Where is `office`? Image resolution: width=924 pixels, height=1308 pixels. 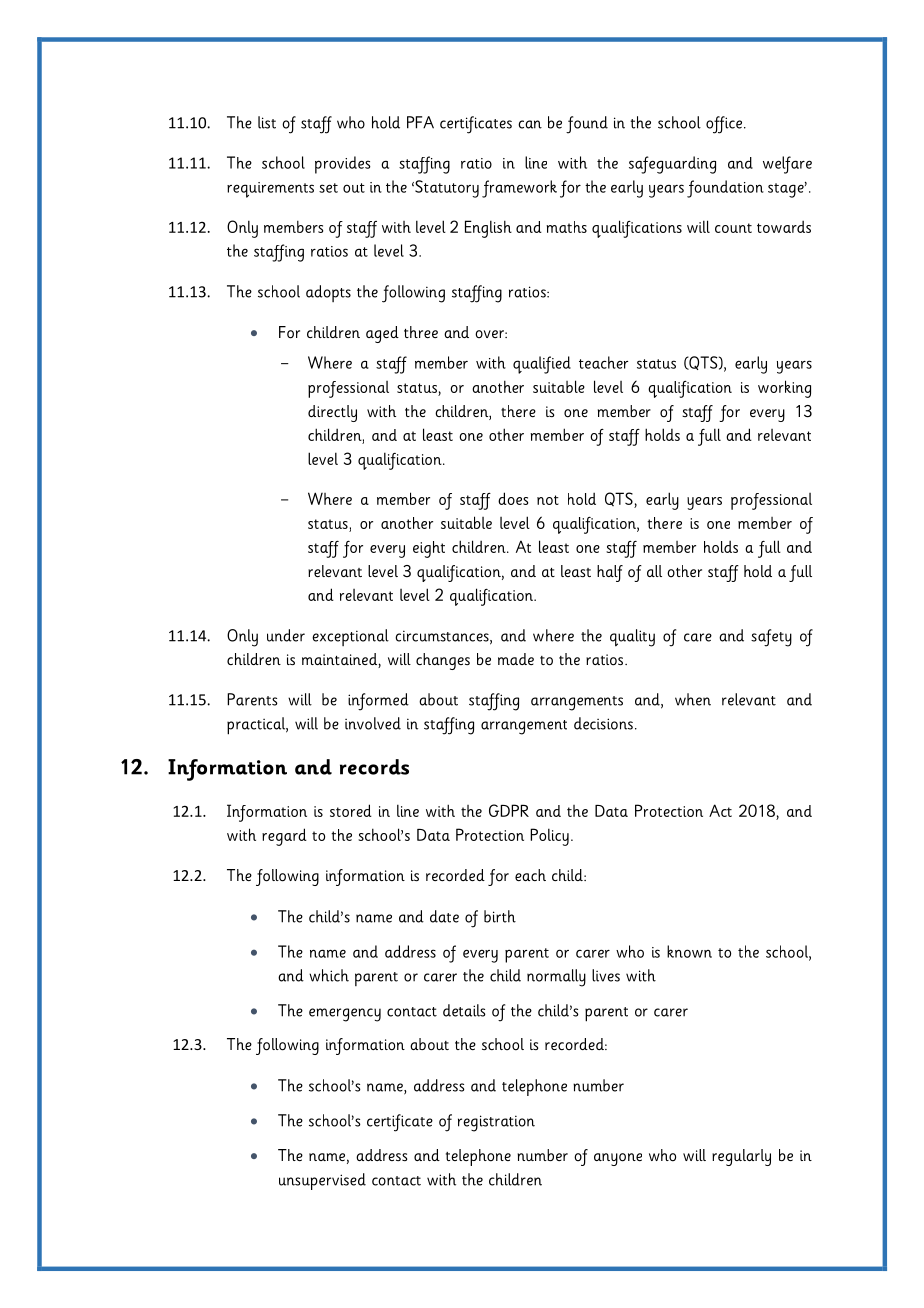 office is located at coordinates (725, 125).
